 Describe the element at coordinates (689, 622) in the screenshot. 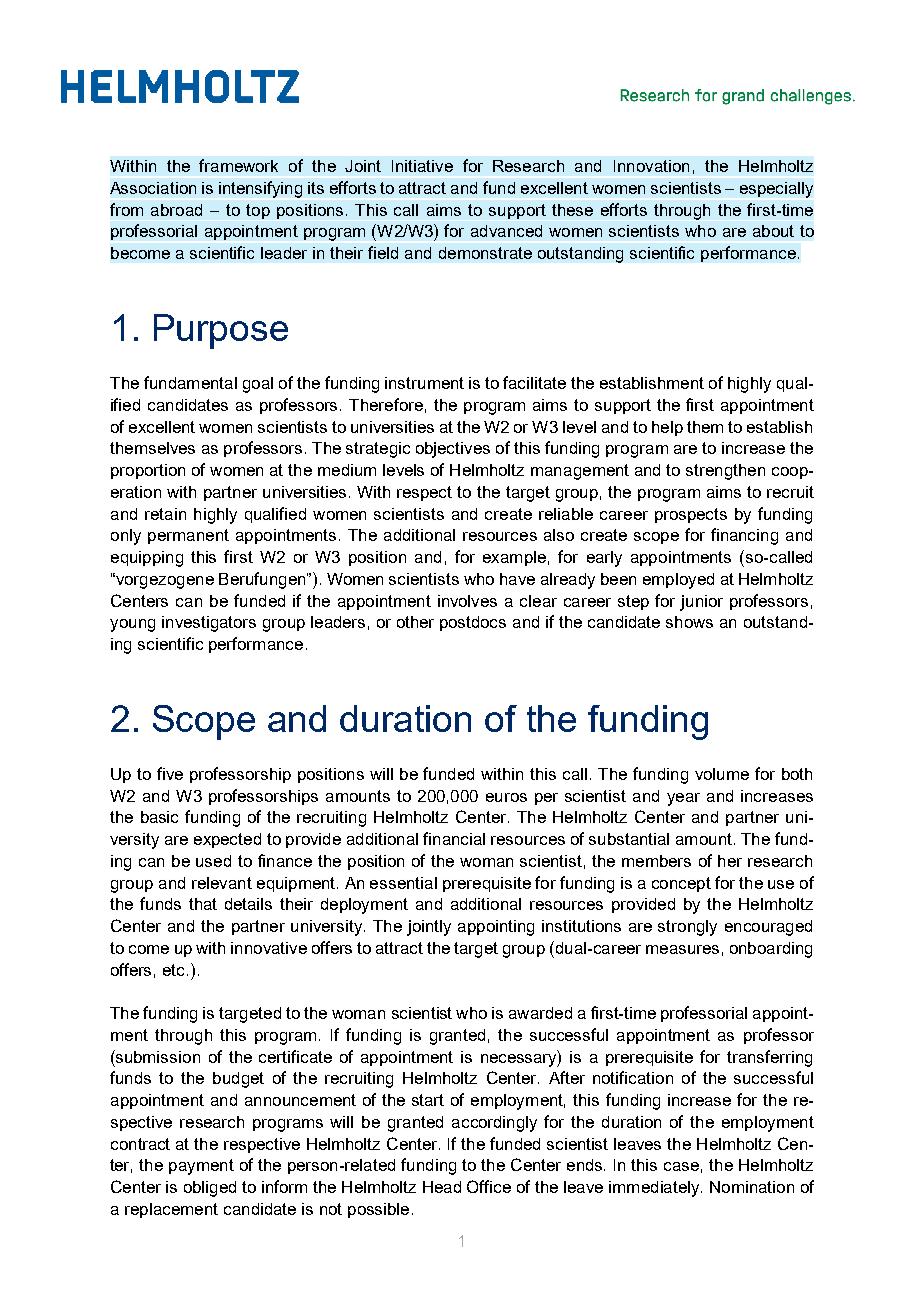

I see `shows` at that location.
